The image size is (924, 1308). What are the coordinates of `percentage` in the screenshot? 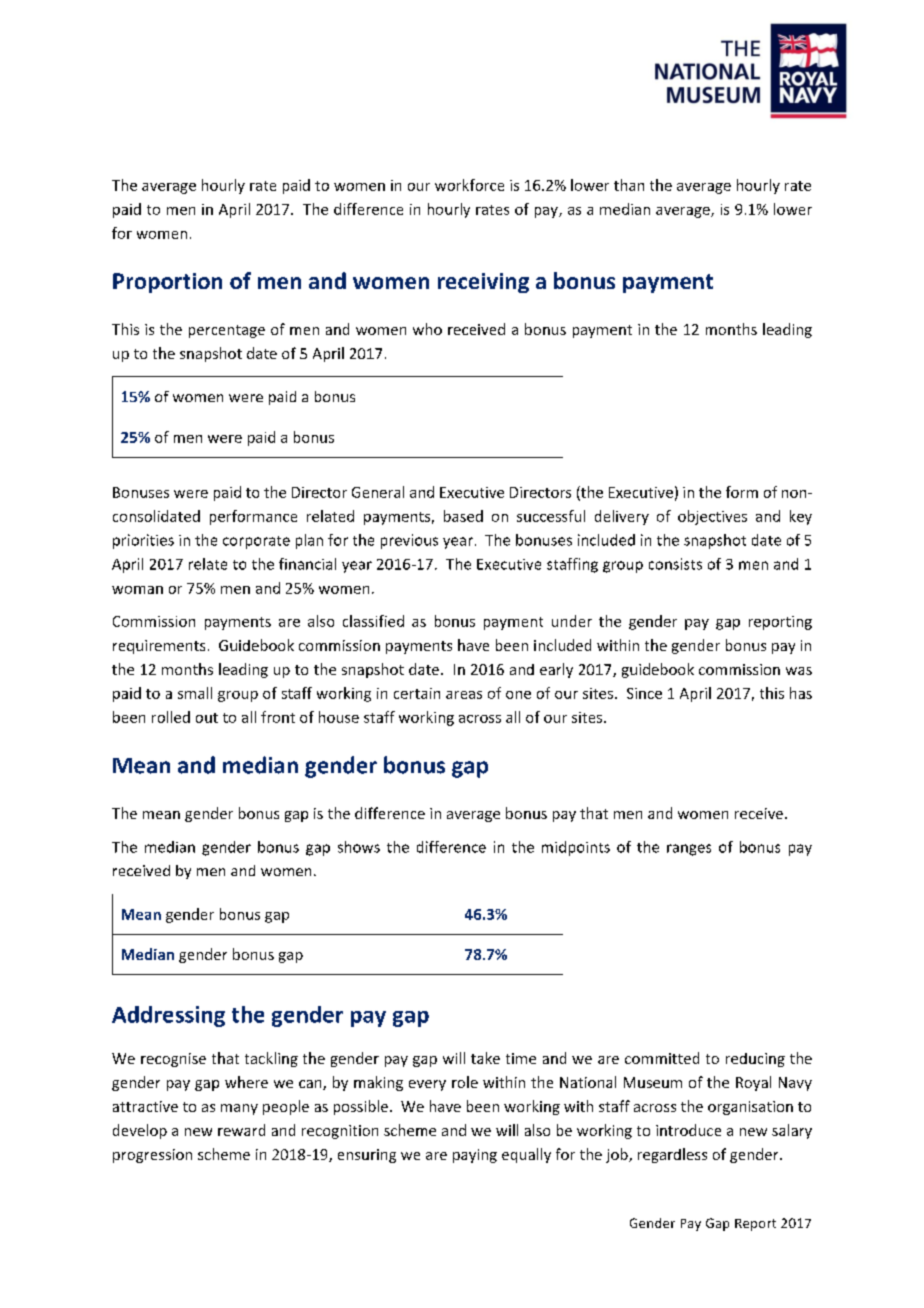 It's located at (227, 331).
